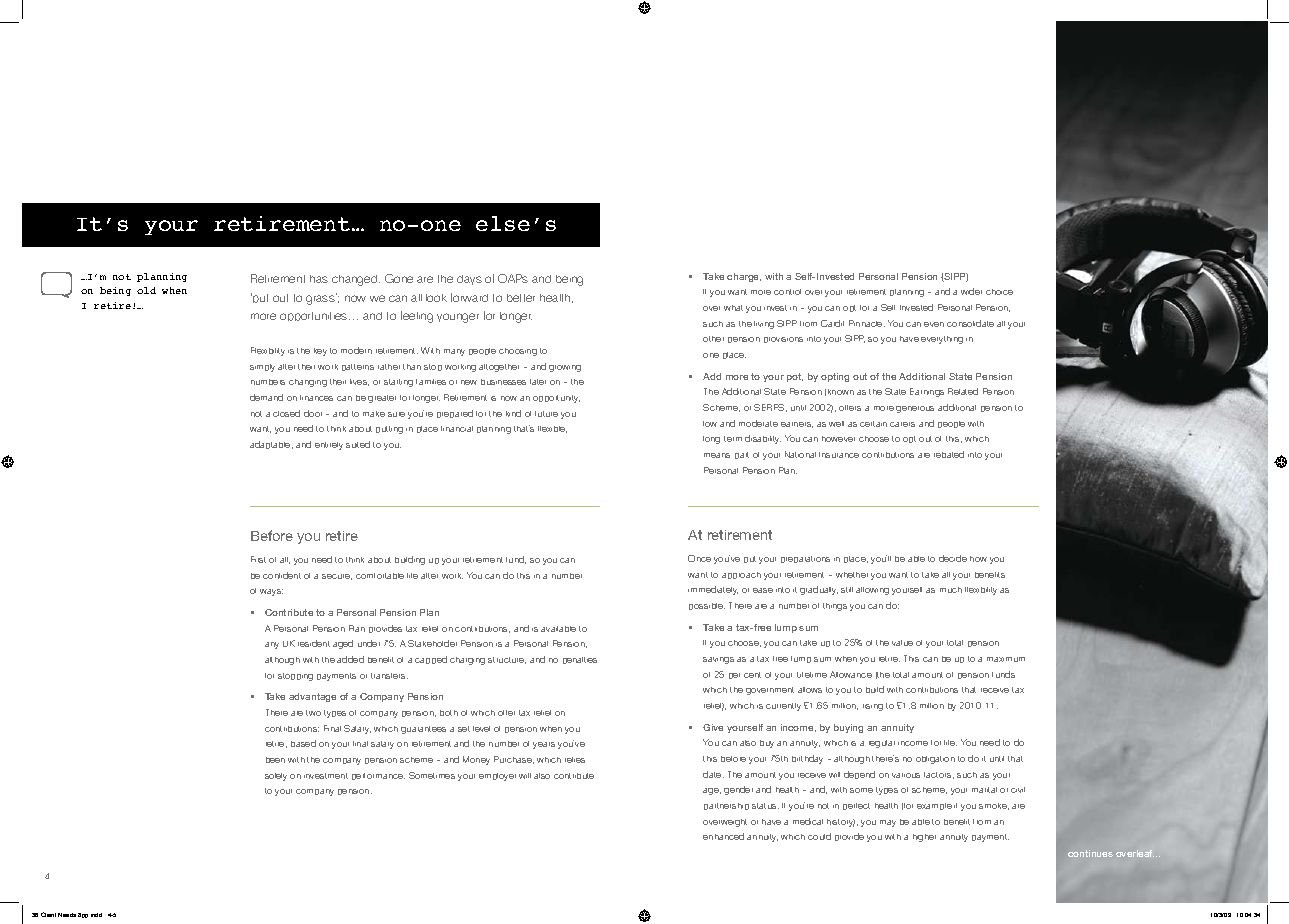  I want to click on rising, so click(873, 707).
